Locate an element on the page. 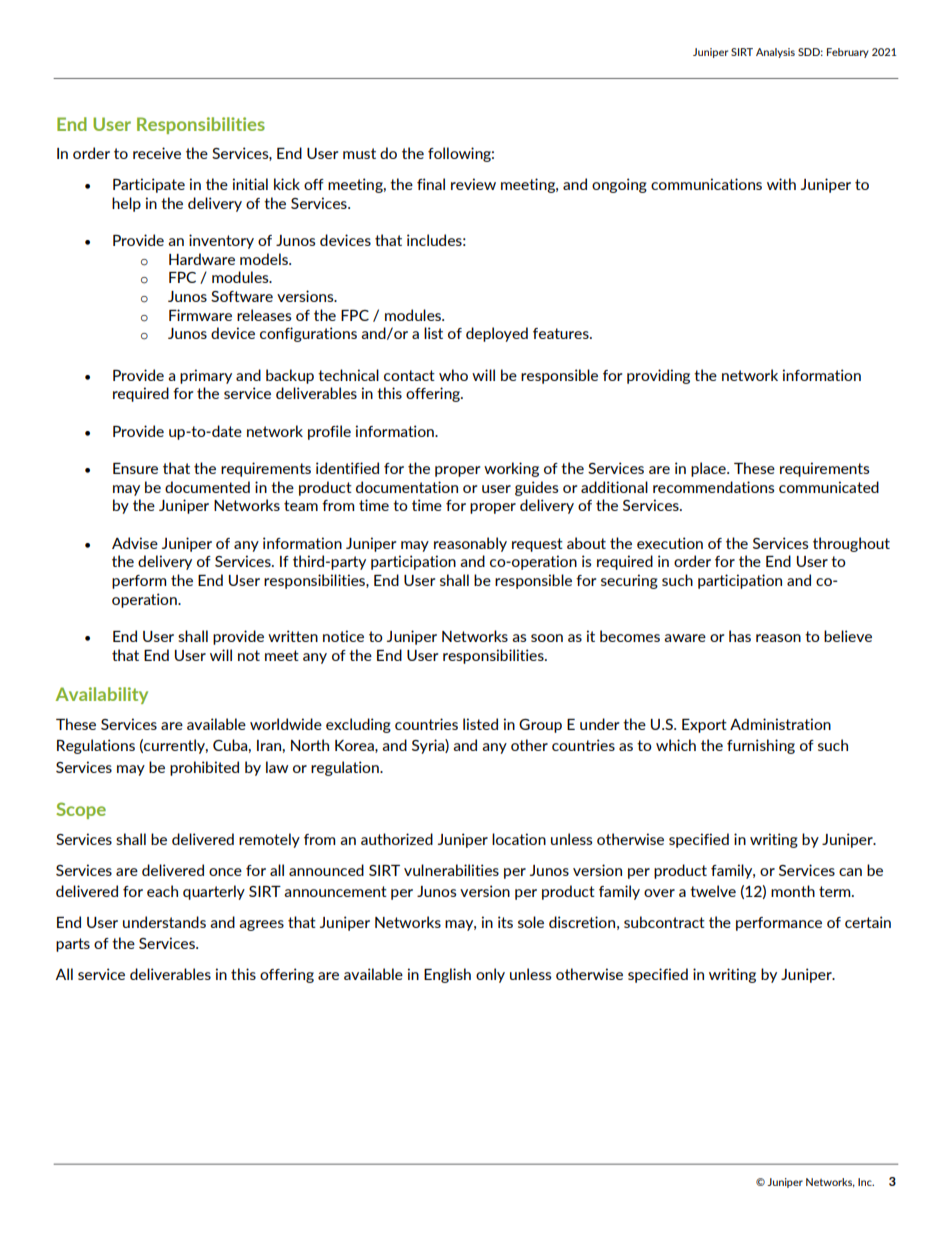  documentation is located at coordinates (407, 487).
